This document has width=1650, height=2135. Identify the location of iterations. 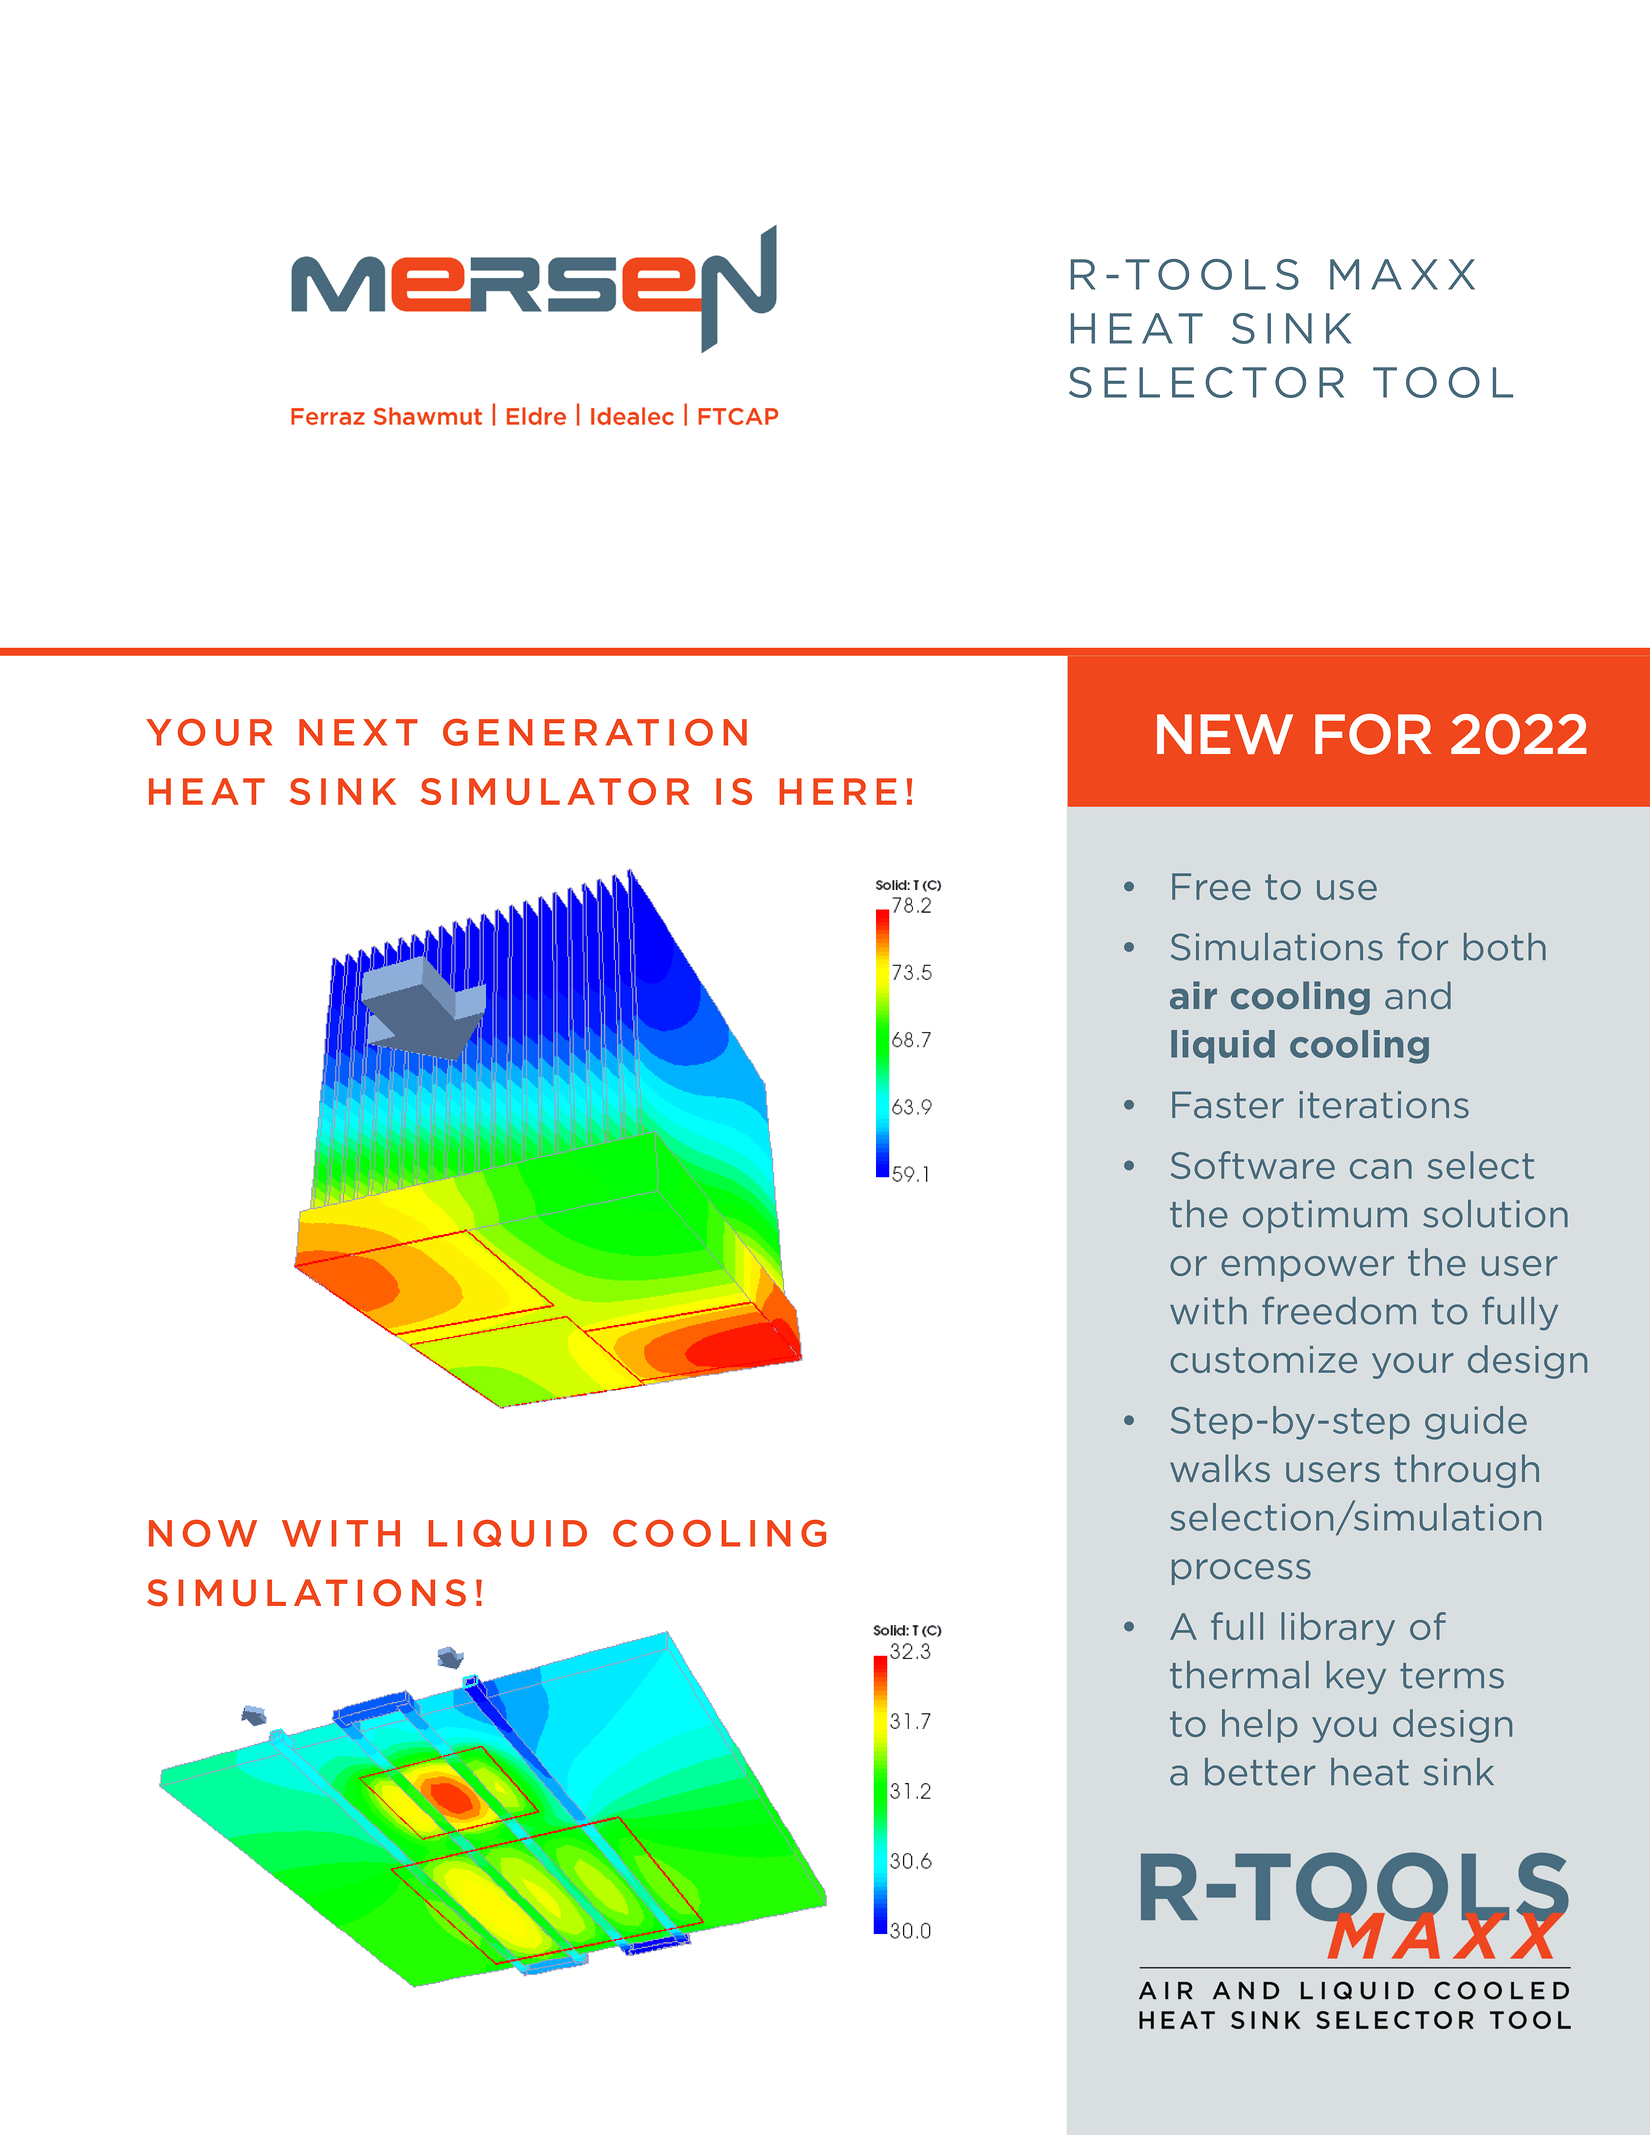
(1384, 1105).
